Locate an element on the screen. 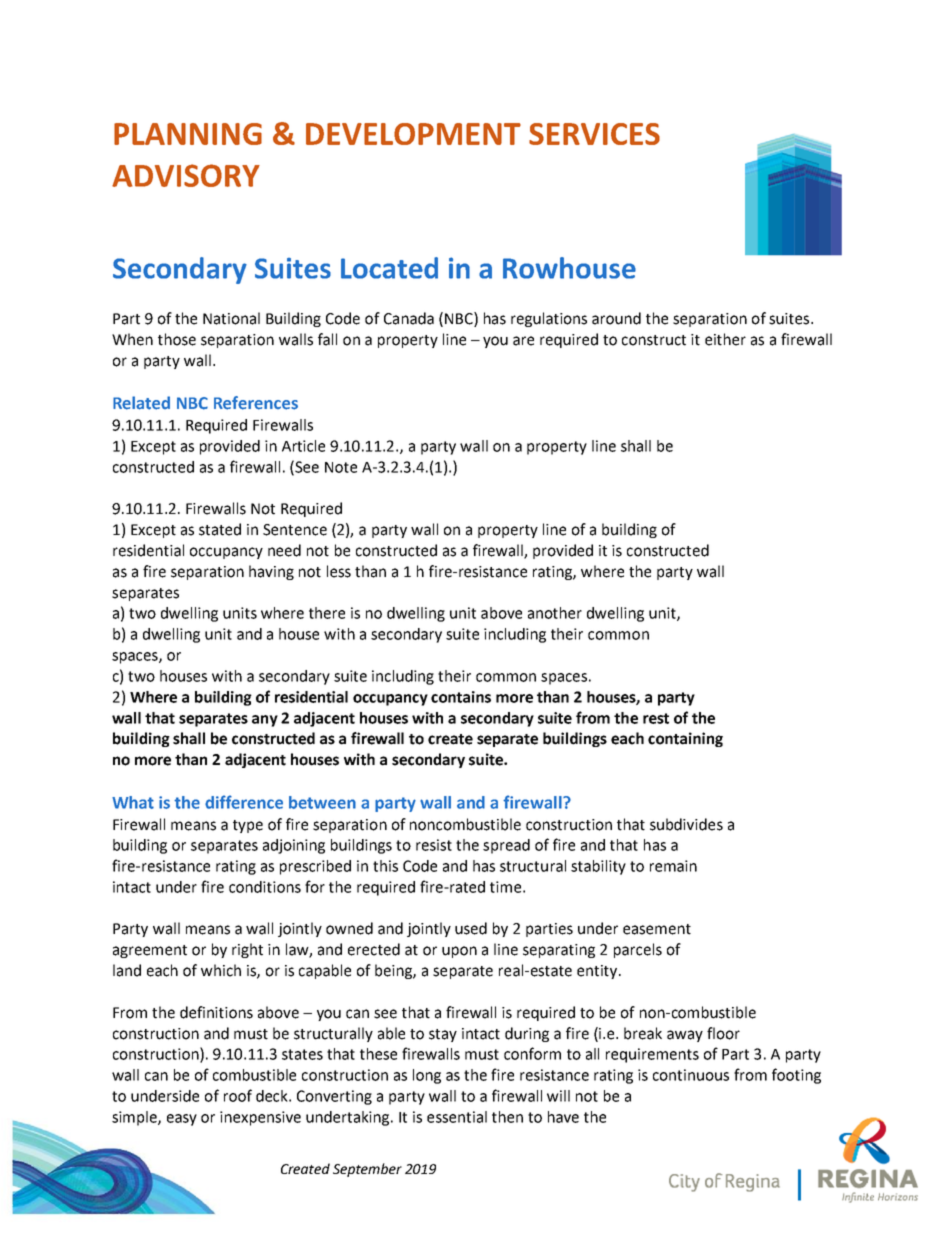  easy is located at coordinates (182, 1120).
